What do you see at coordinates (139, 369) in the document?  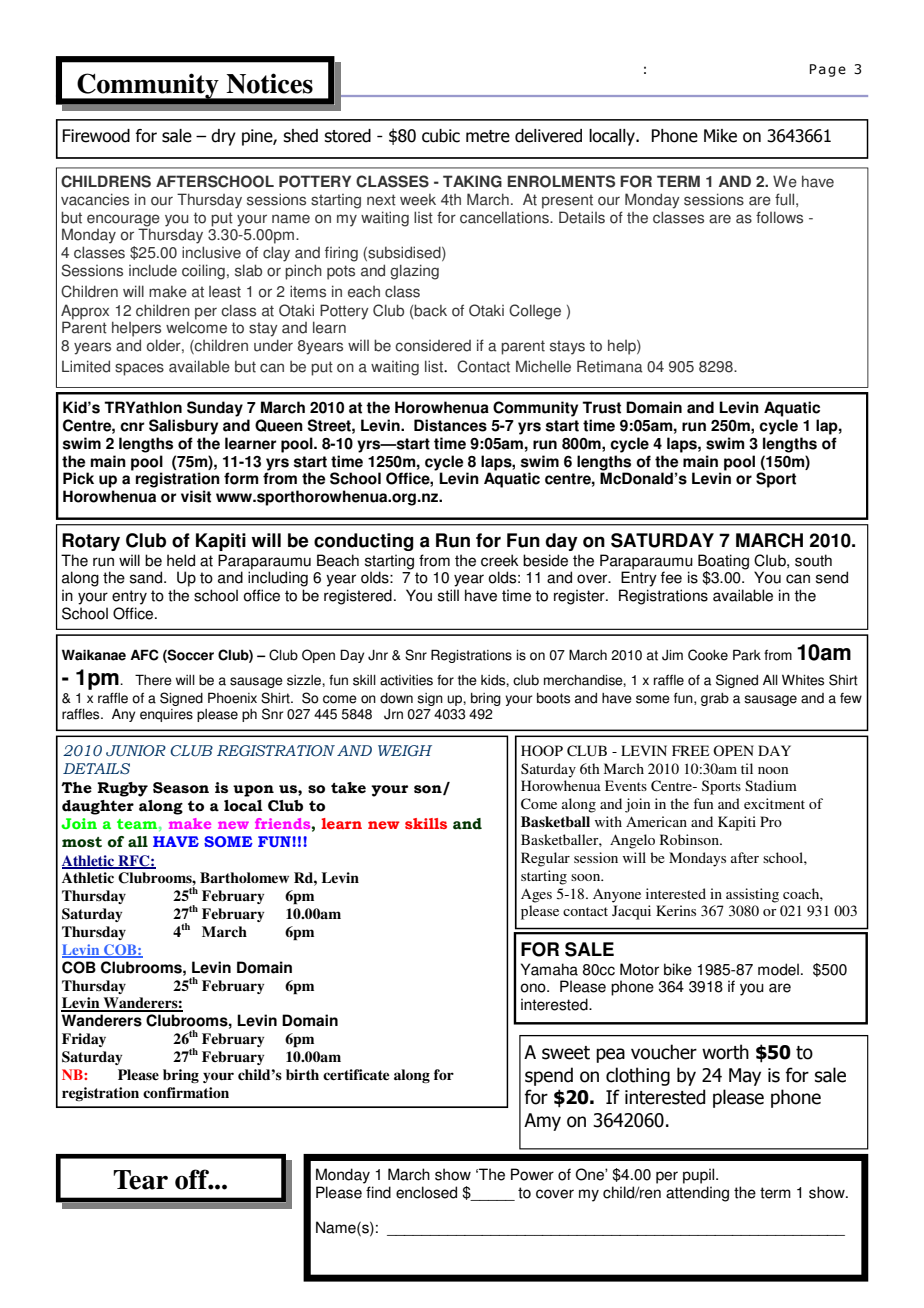 I see `spaces` at bounding box center [139, 369].
